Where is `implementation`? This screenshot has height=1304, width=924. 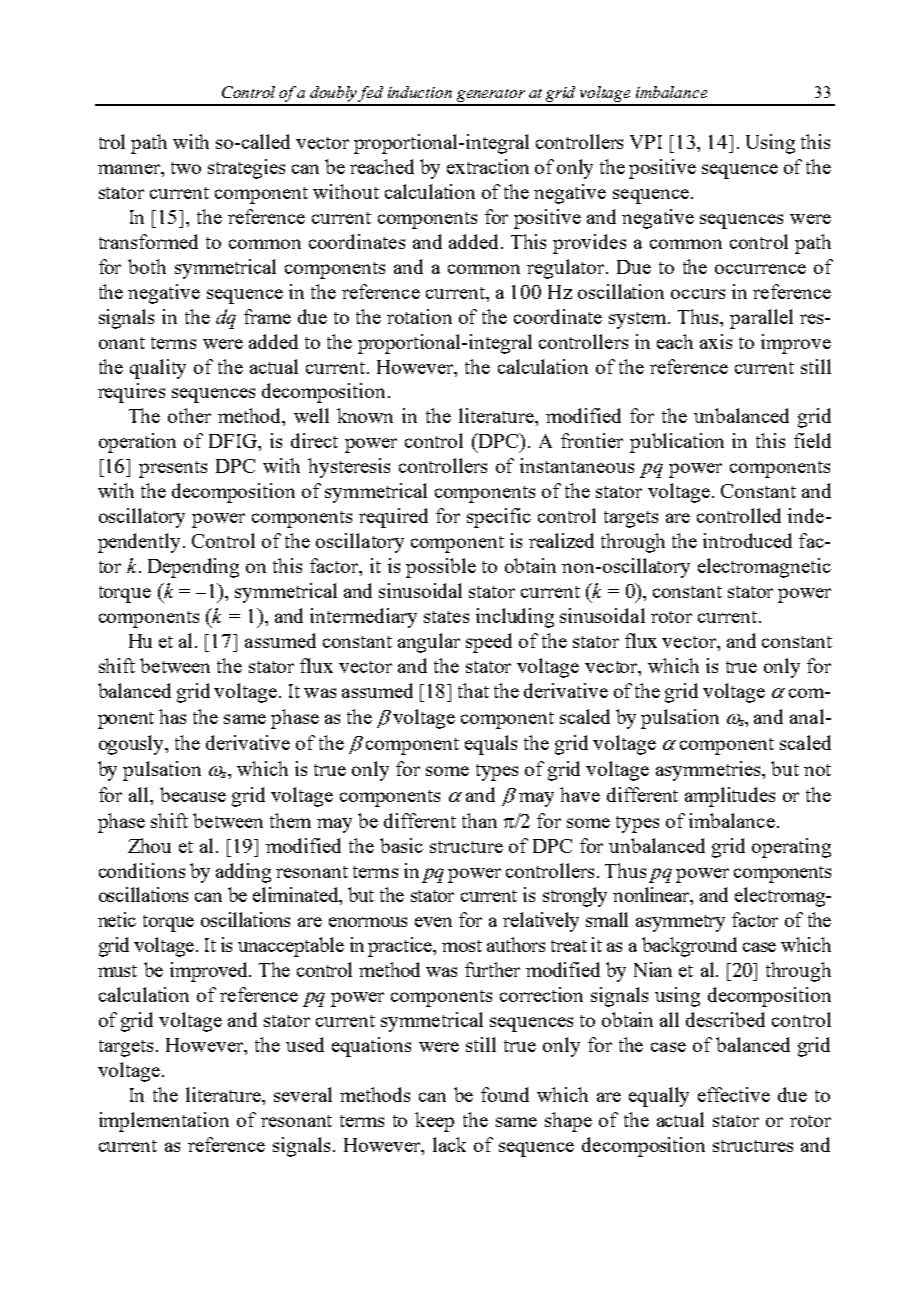
implementation is located at coordinates (164, 1122).
